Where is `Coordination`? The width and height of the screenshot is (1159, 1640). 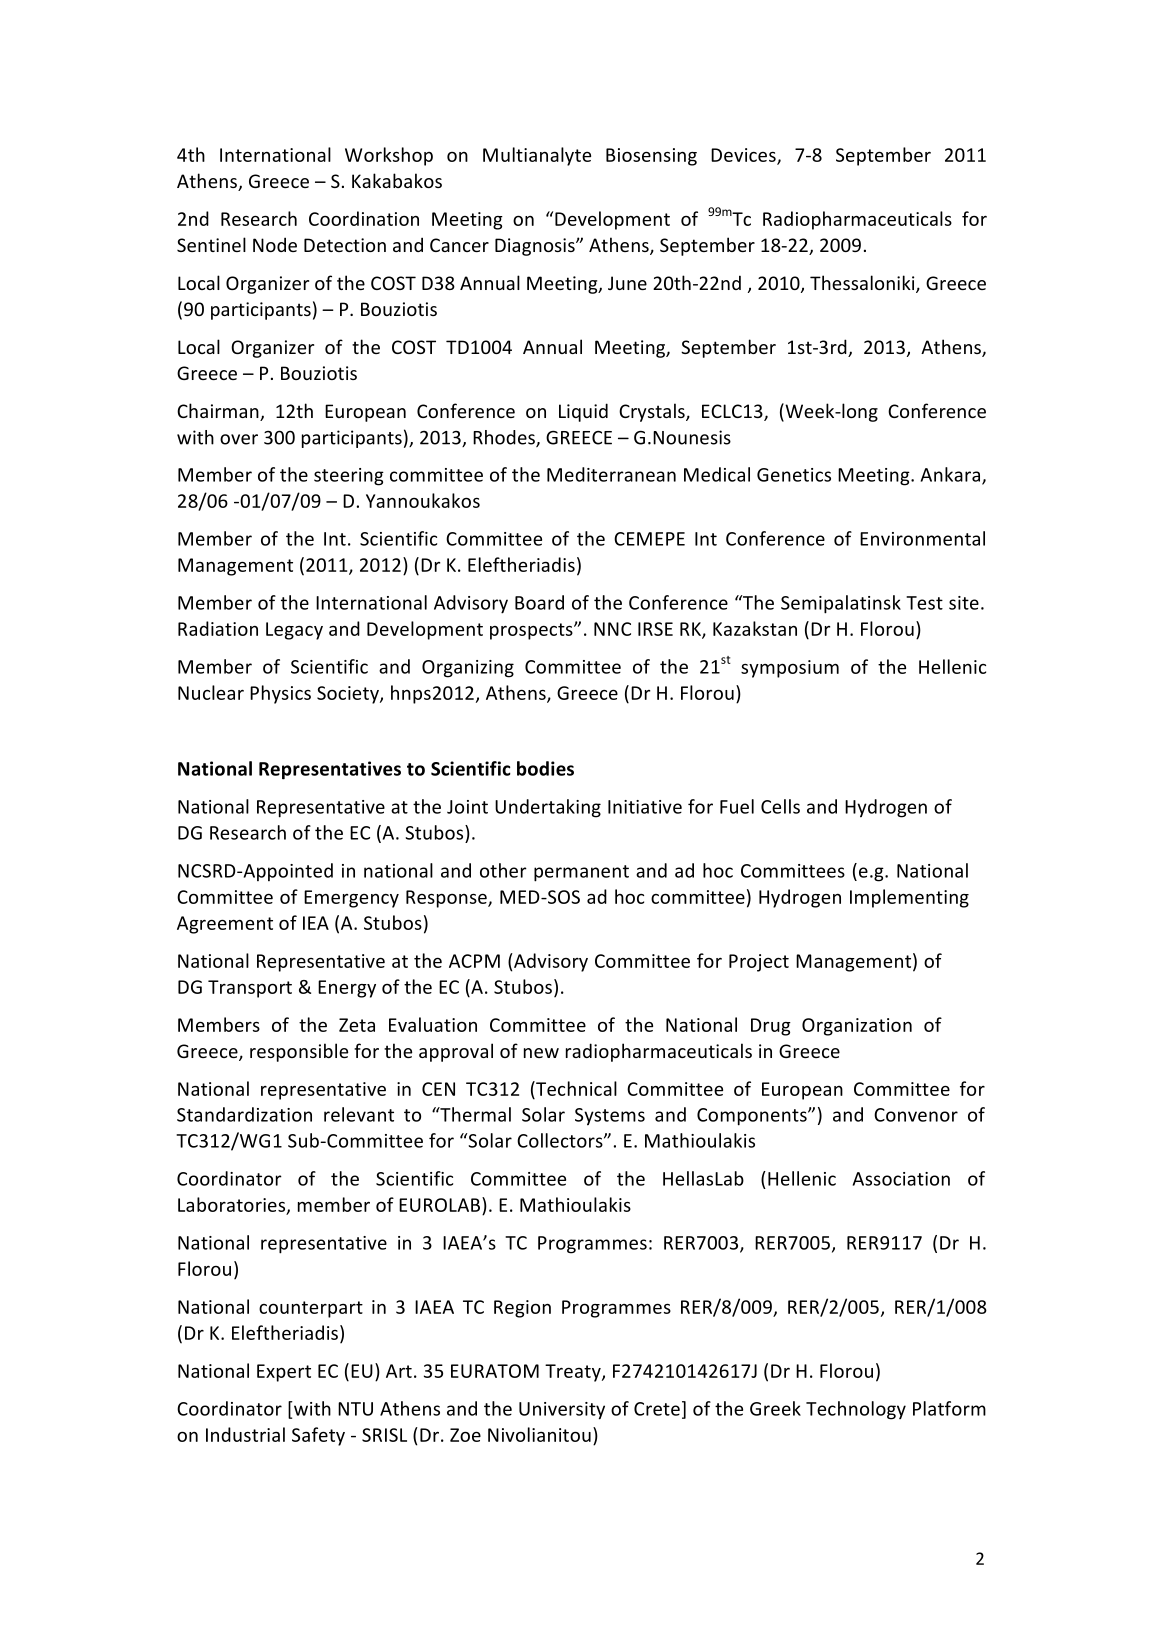 Coordination is located at coordinates (364, 218).
